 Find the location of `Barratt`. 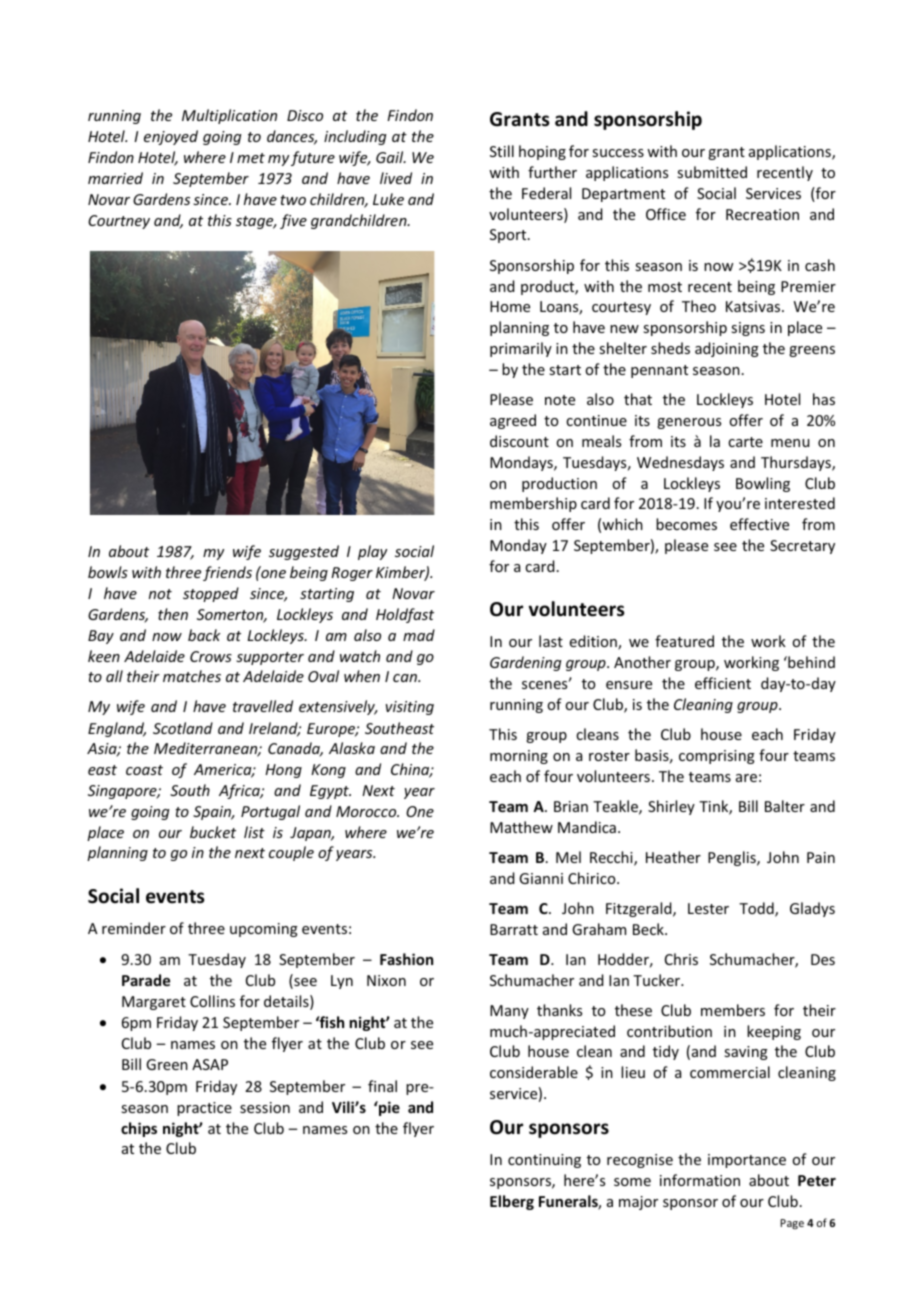

Barratt is located at coordinates (514, 929).
